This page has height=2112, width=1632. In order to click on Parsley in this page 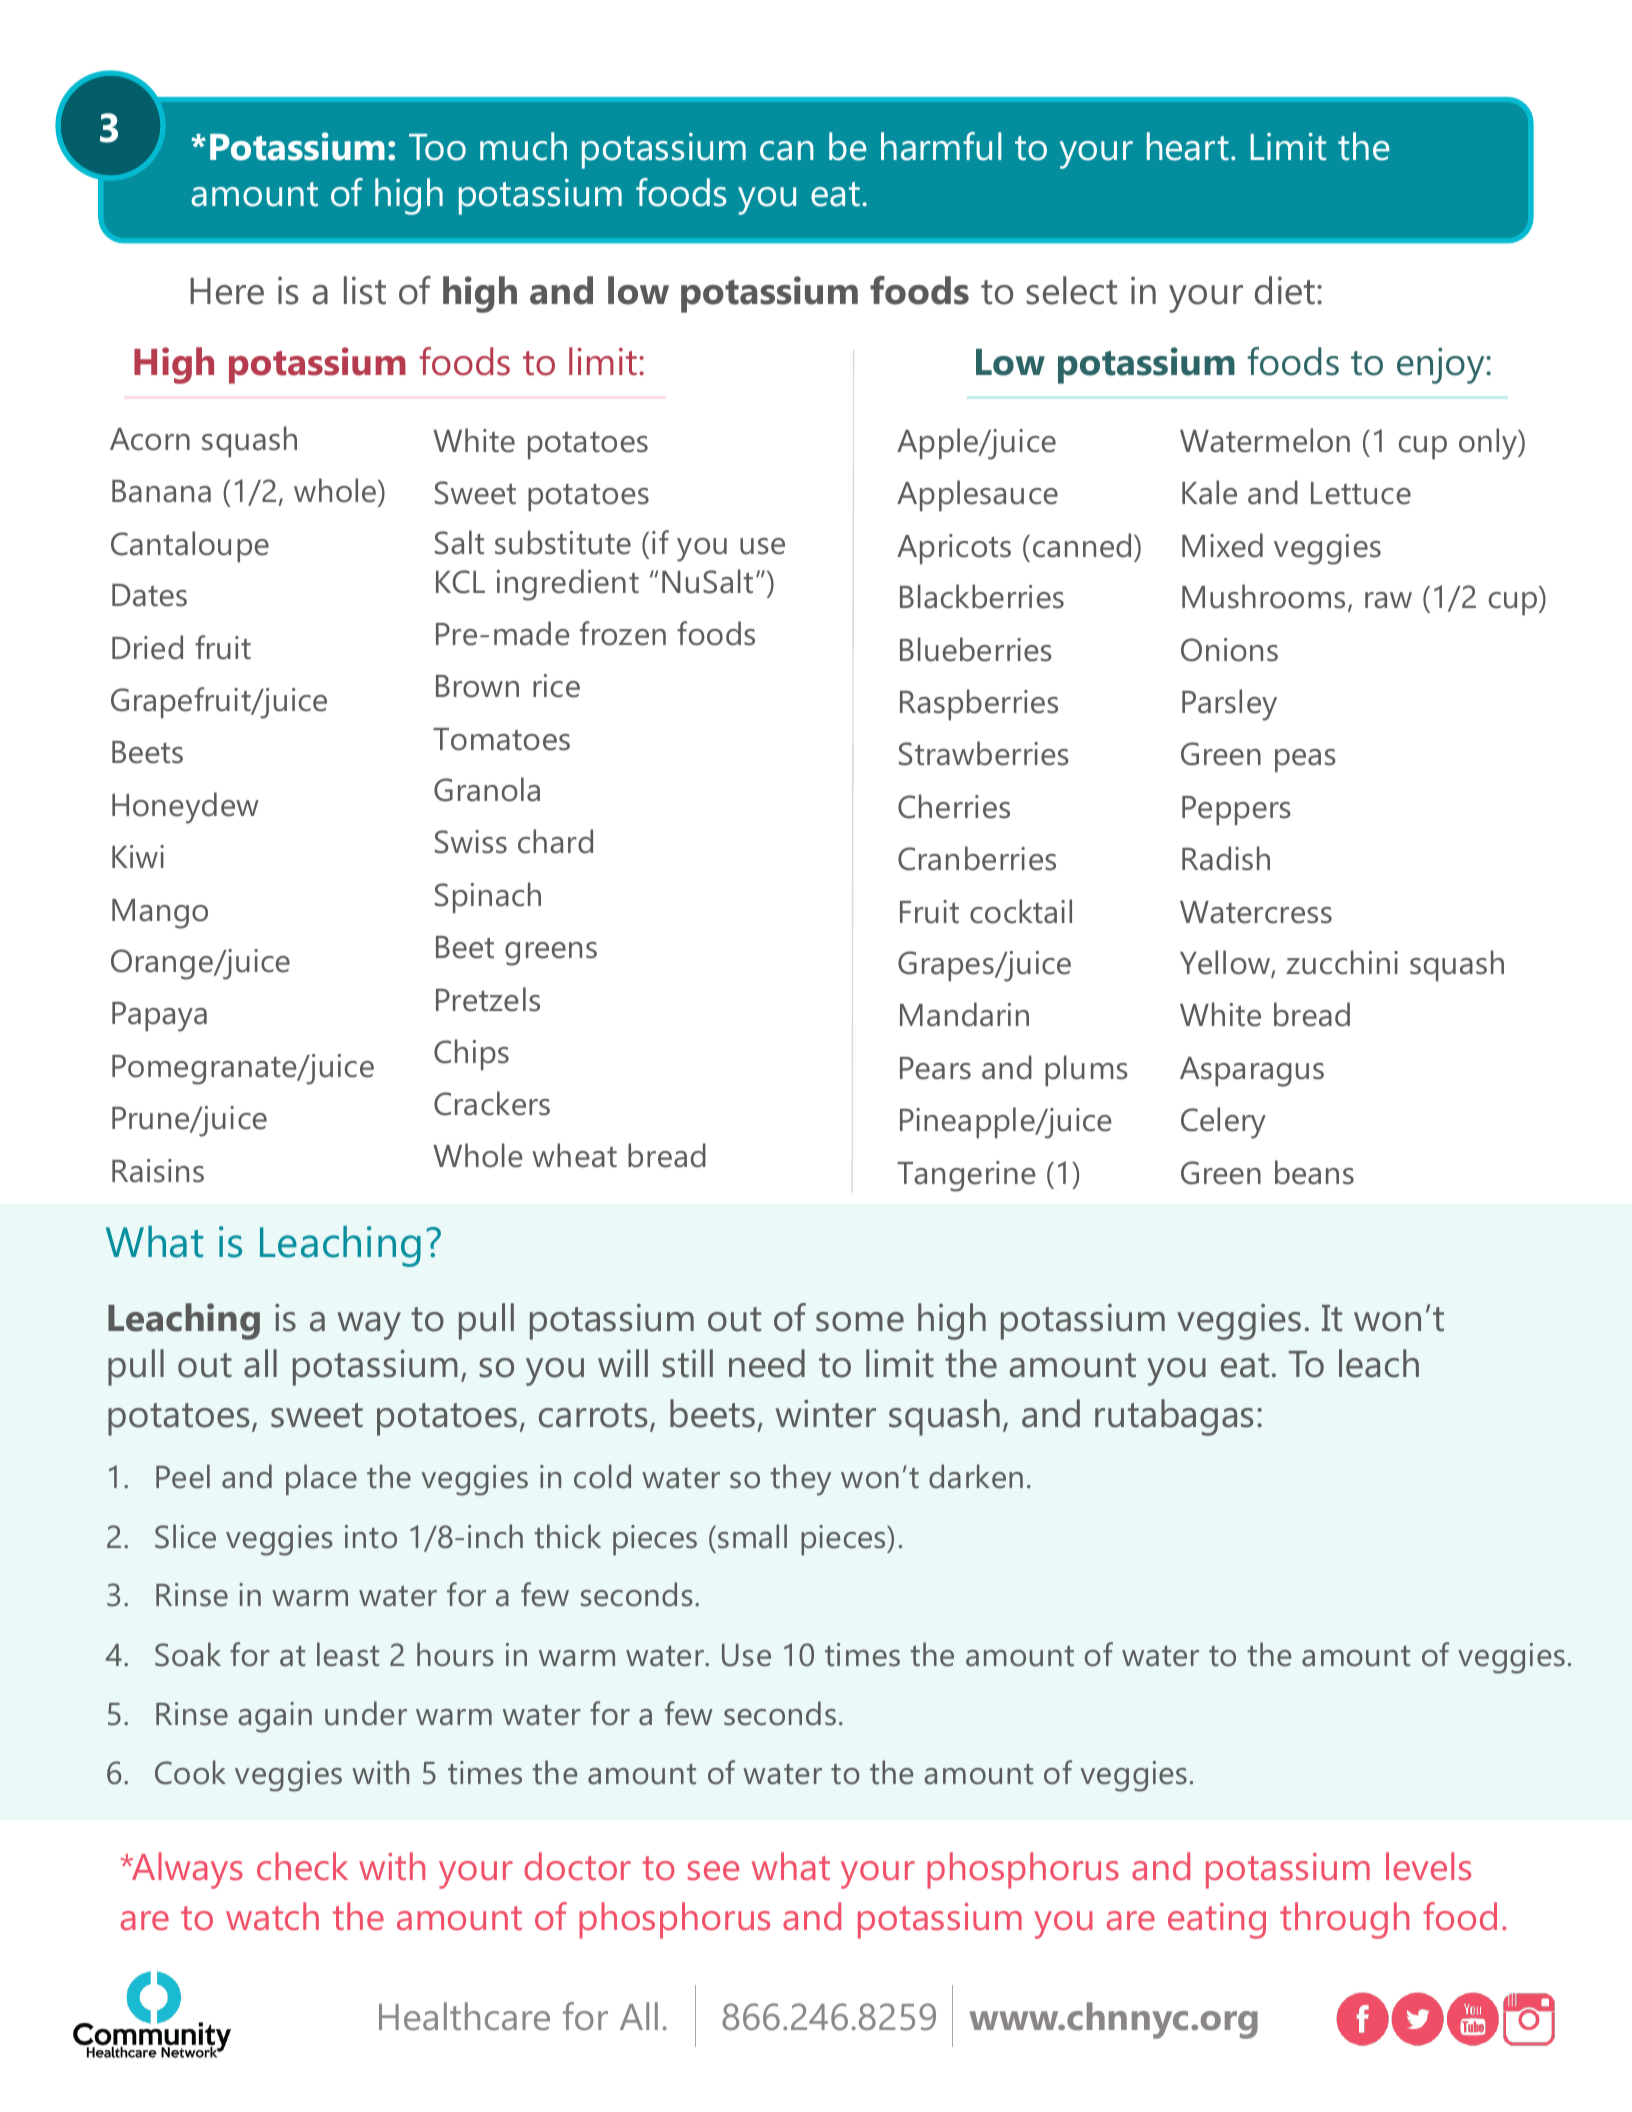, I will do `click(1229, 705)`.
